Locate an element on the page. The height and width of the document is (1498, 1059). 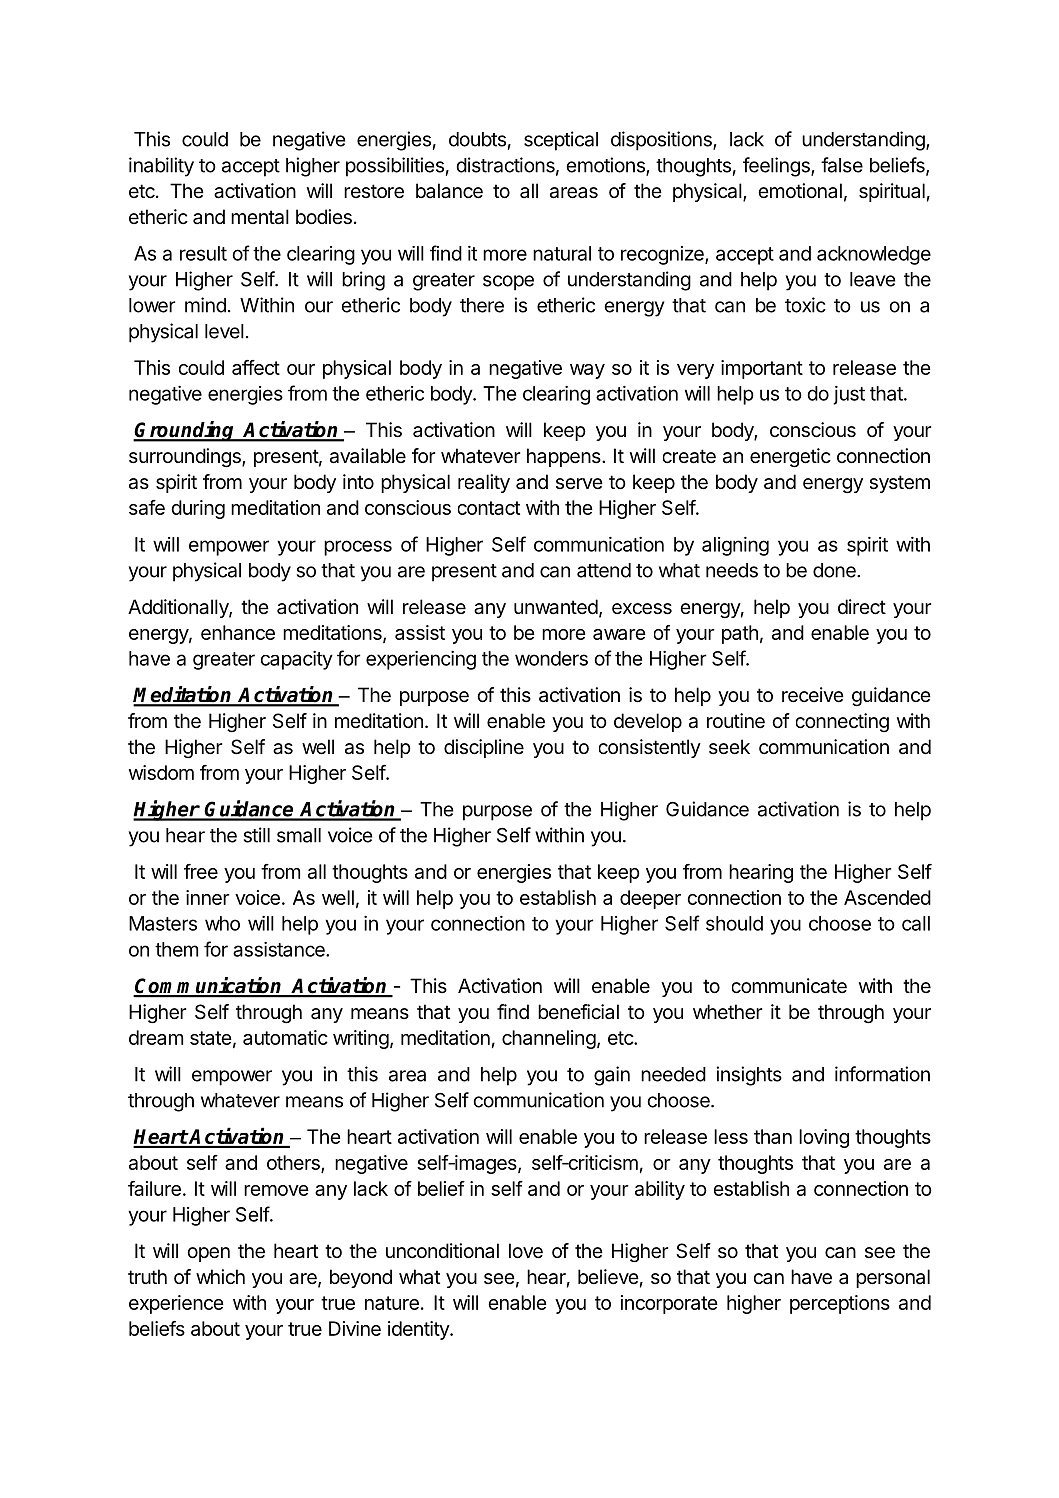
sceptical is located at coordinates (561, 141).
